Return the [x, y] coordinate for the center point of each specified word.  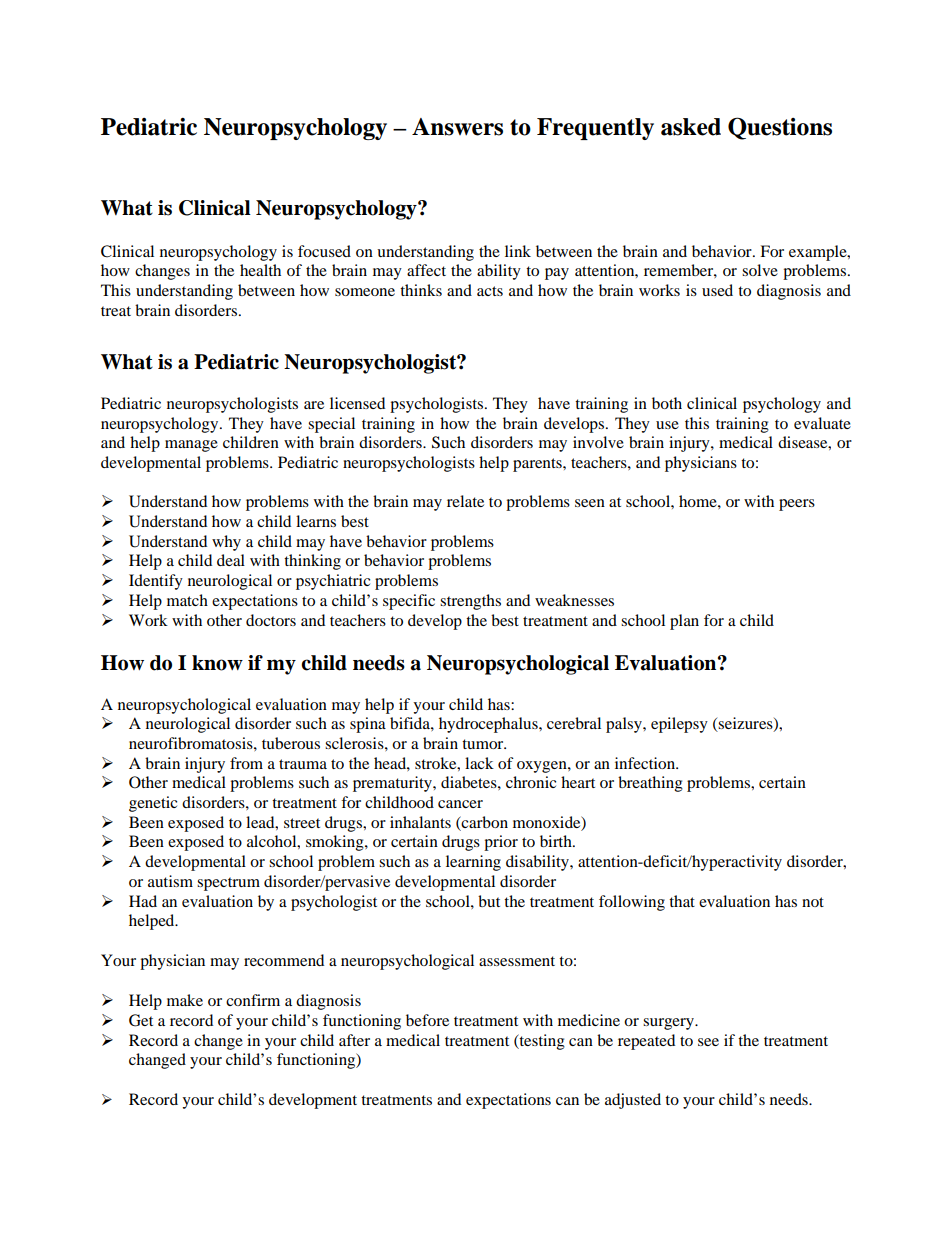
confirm [253, 1000]
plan [684, 622]
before [427, 1020]
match [187, 600]
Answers [457, 127]
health [260, 270]
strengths [470, 602]
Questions [780, 128]
